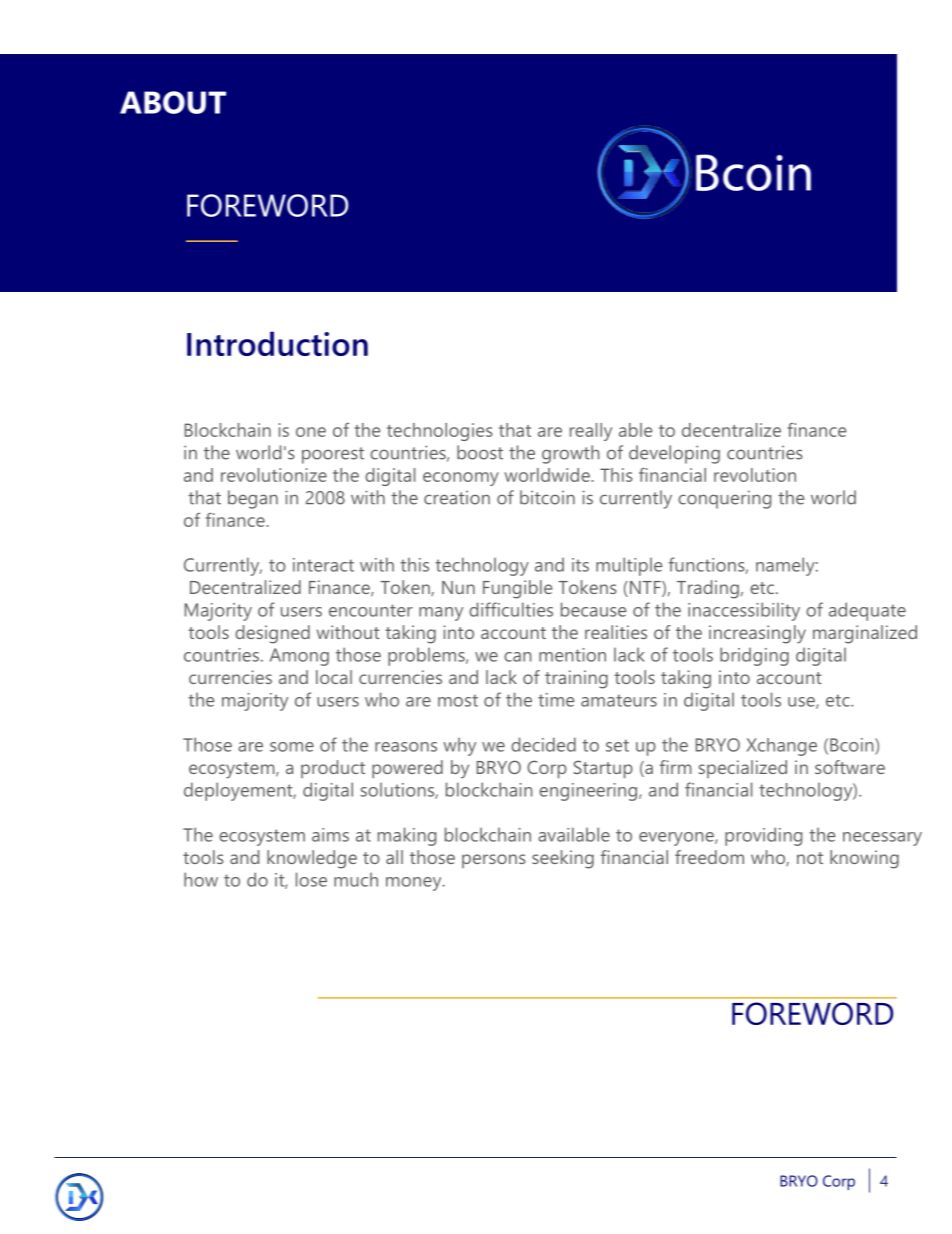 The width and height of the screenshot is (952, 1234). Describe the element at coordinates (173, 102) in the screenshot. I see `ABOUT` at that location.
